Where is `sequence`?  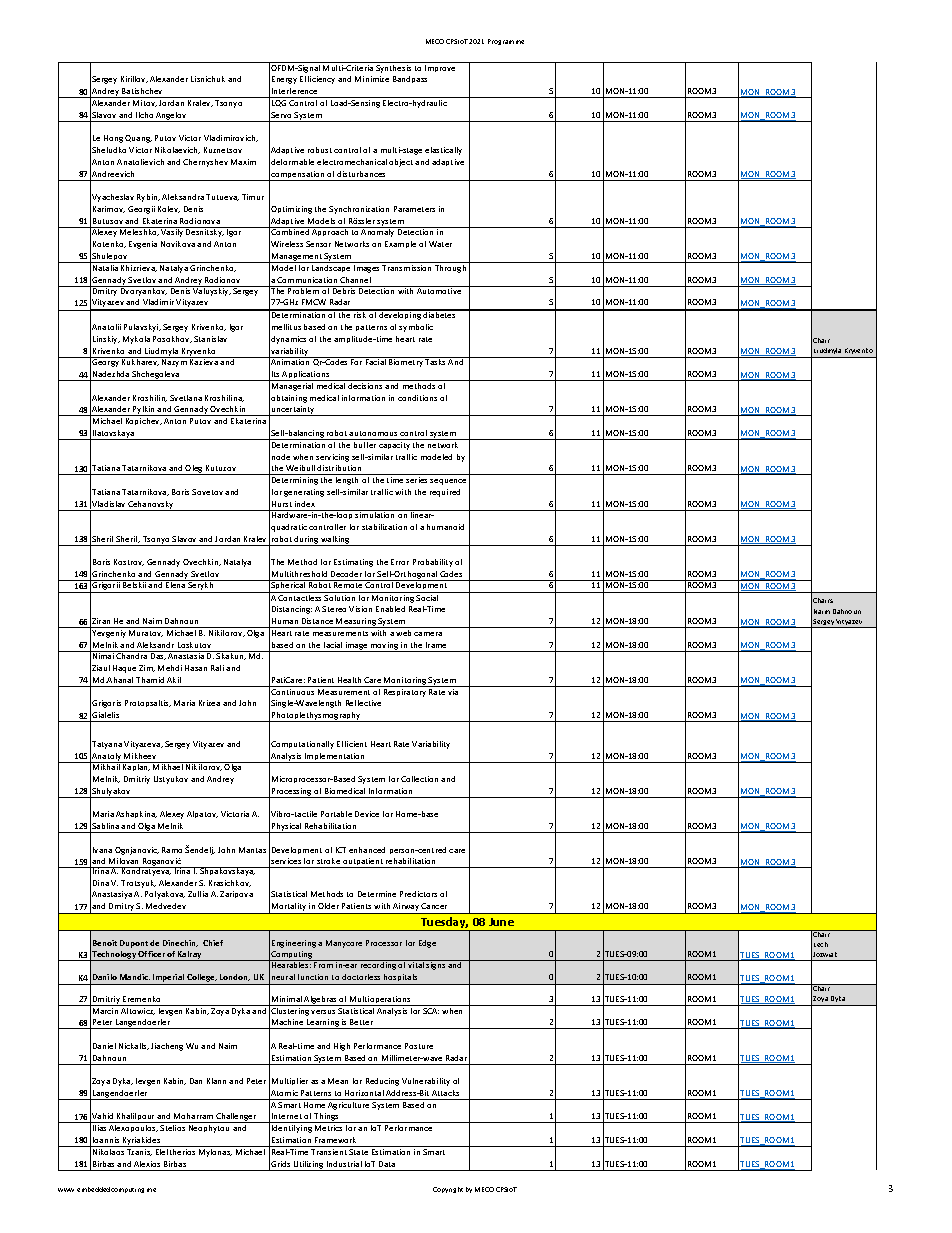
sequence is located at coordinates (448, 482).
